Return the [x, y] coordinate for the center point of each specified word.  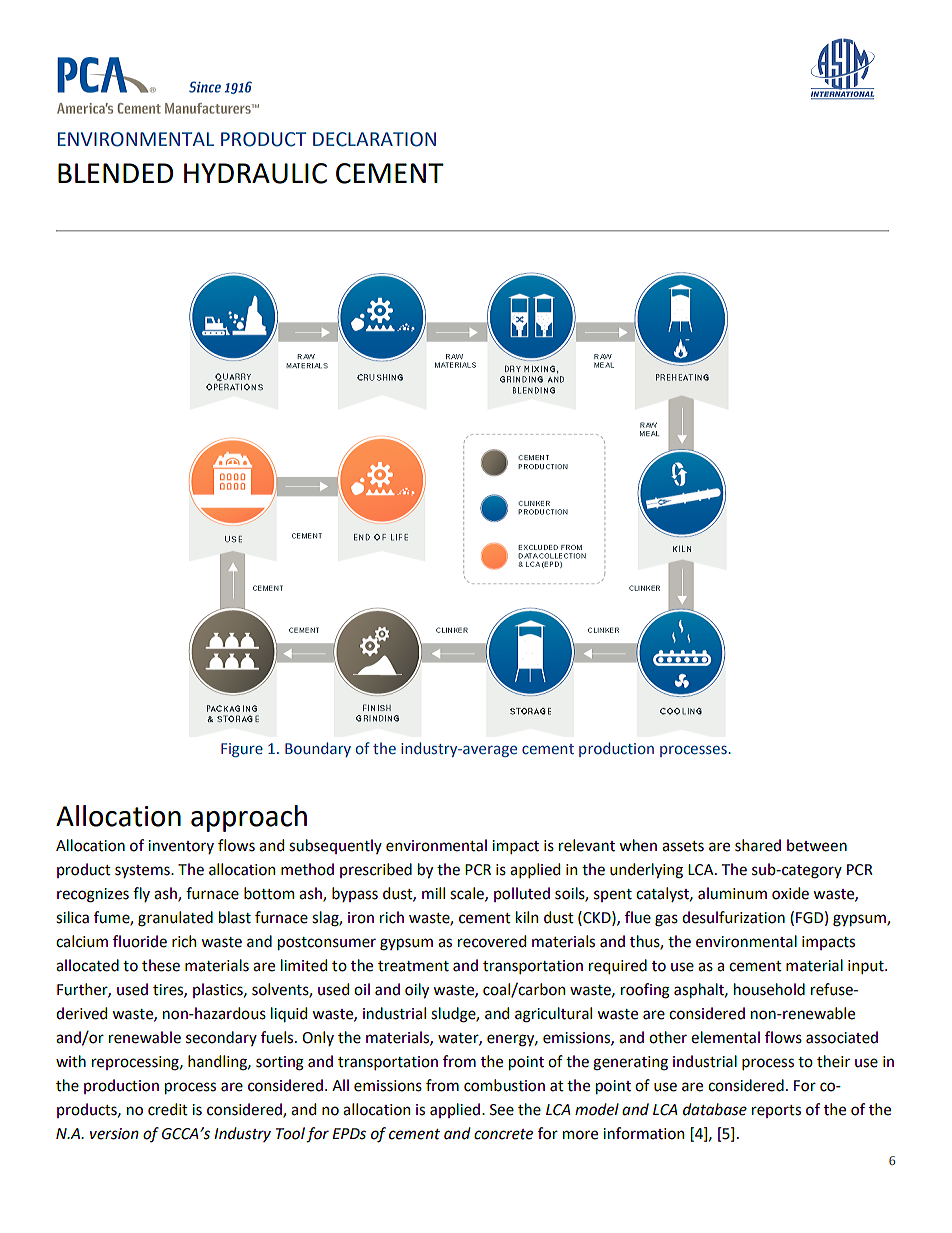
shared [758, 845]
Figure [242, 750]
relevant [587, 845]
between [817, 845]
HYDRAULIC [255, 173]
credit [168, 1109]
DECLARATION [374, 139]
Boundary [318, 749]
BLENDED [115, 173]
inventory [181, 847]
